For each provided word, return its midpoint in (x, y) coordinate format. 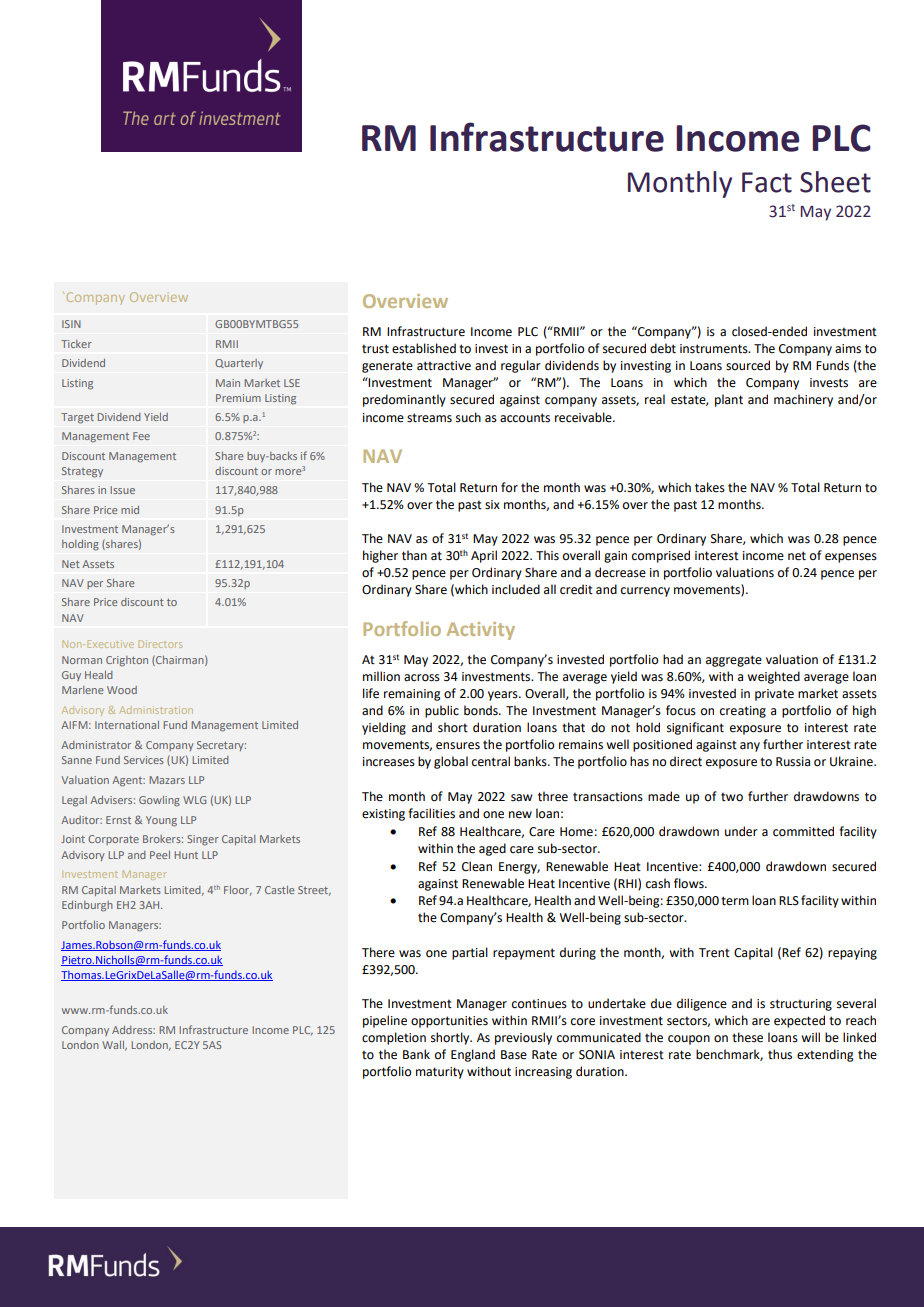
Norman (82, 660)
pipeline (385, 1021)
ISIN (71, 324)
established (424, 348)
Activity (481, 631)
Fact (767, 182)
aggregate (734, 661)
